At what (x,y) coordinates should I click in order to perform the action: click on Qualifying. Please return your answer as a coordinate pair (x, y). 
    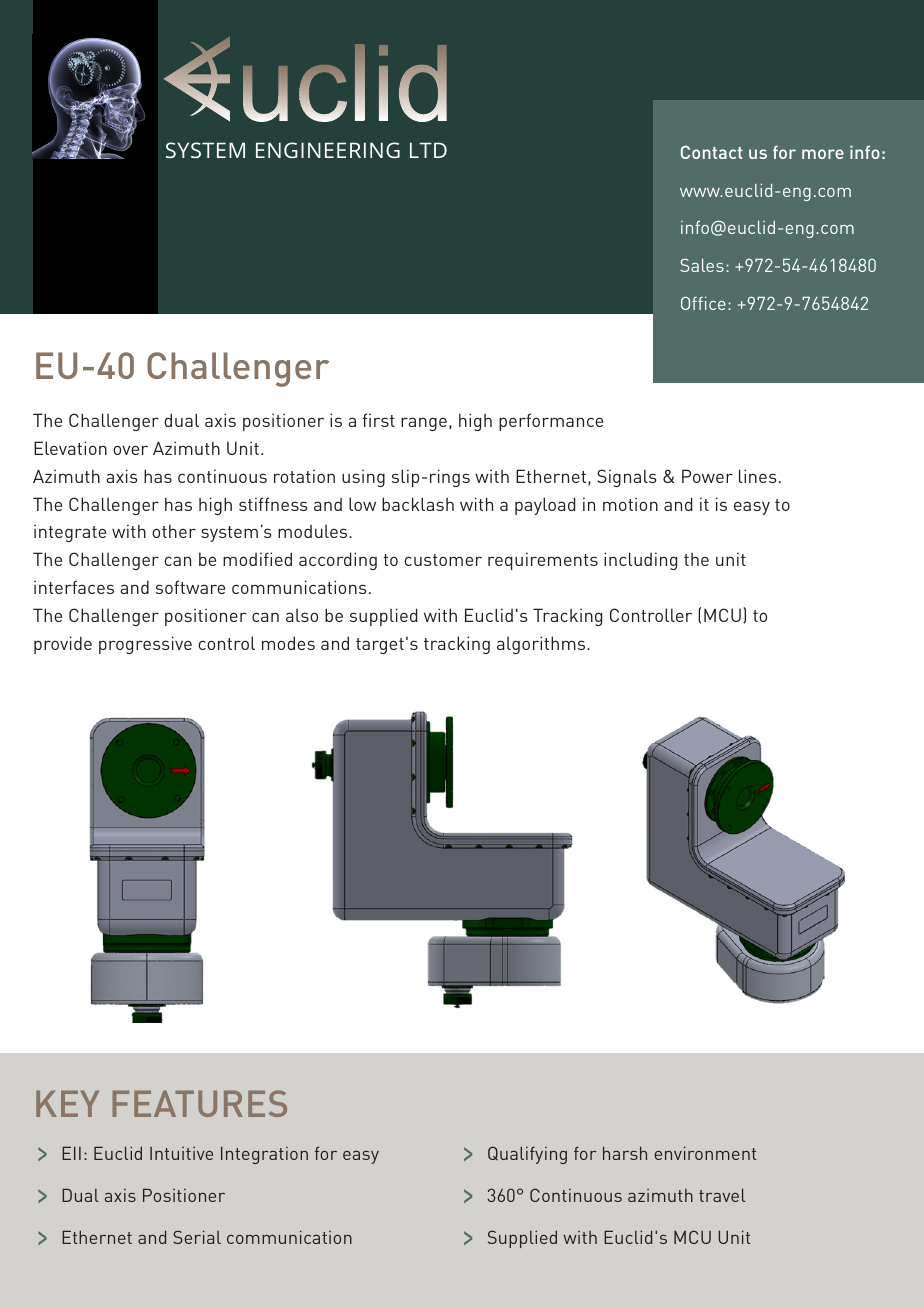
    Looking at the image, I should click on (527, 1155).
